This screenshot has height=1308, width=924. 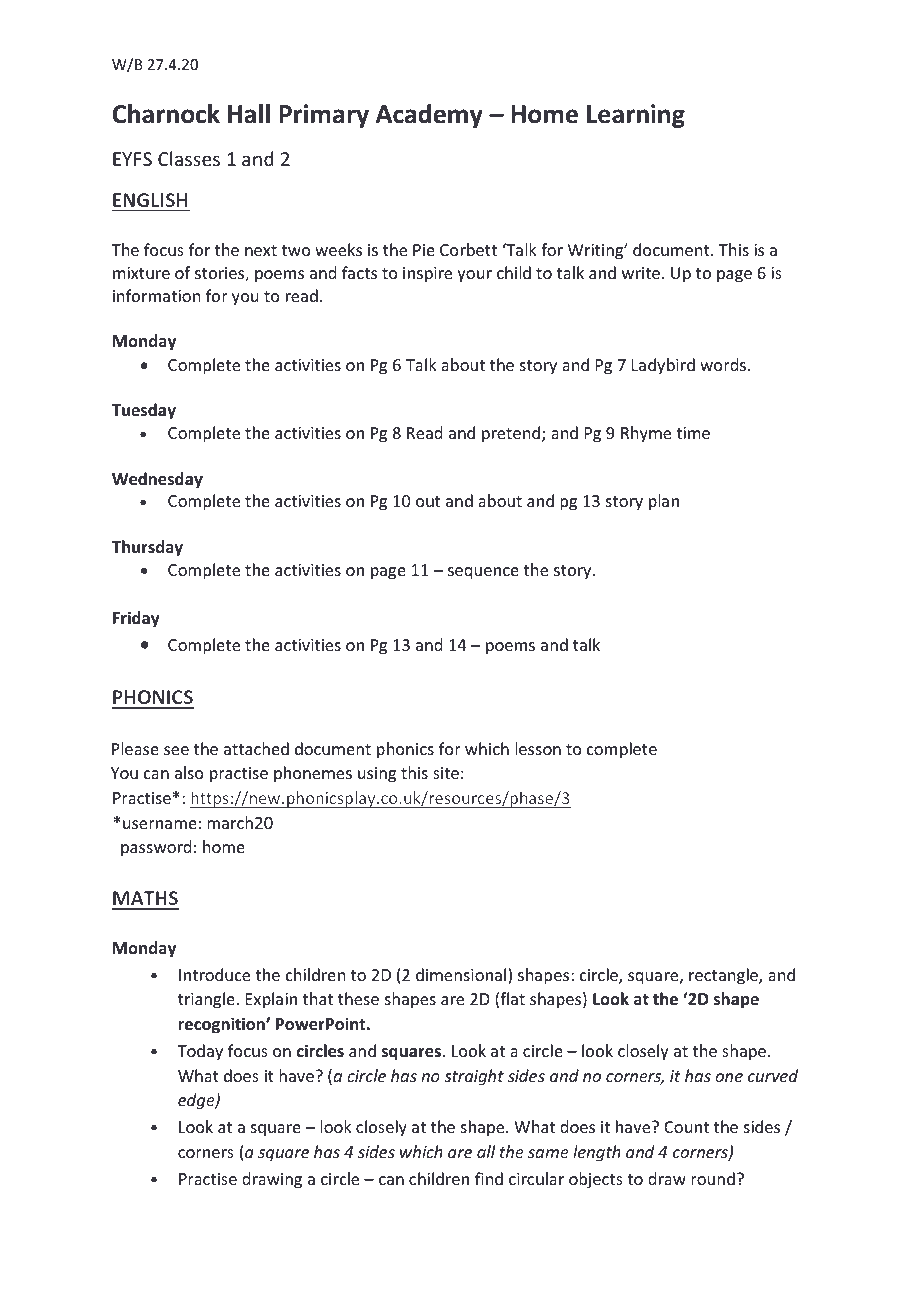 What do you see at coordinates (429, 116) in the screenshot?
I see `Academy` at bounding box center [429, 116].
